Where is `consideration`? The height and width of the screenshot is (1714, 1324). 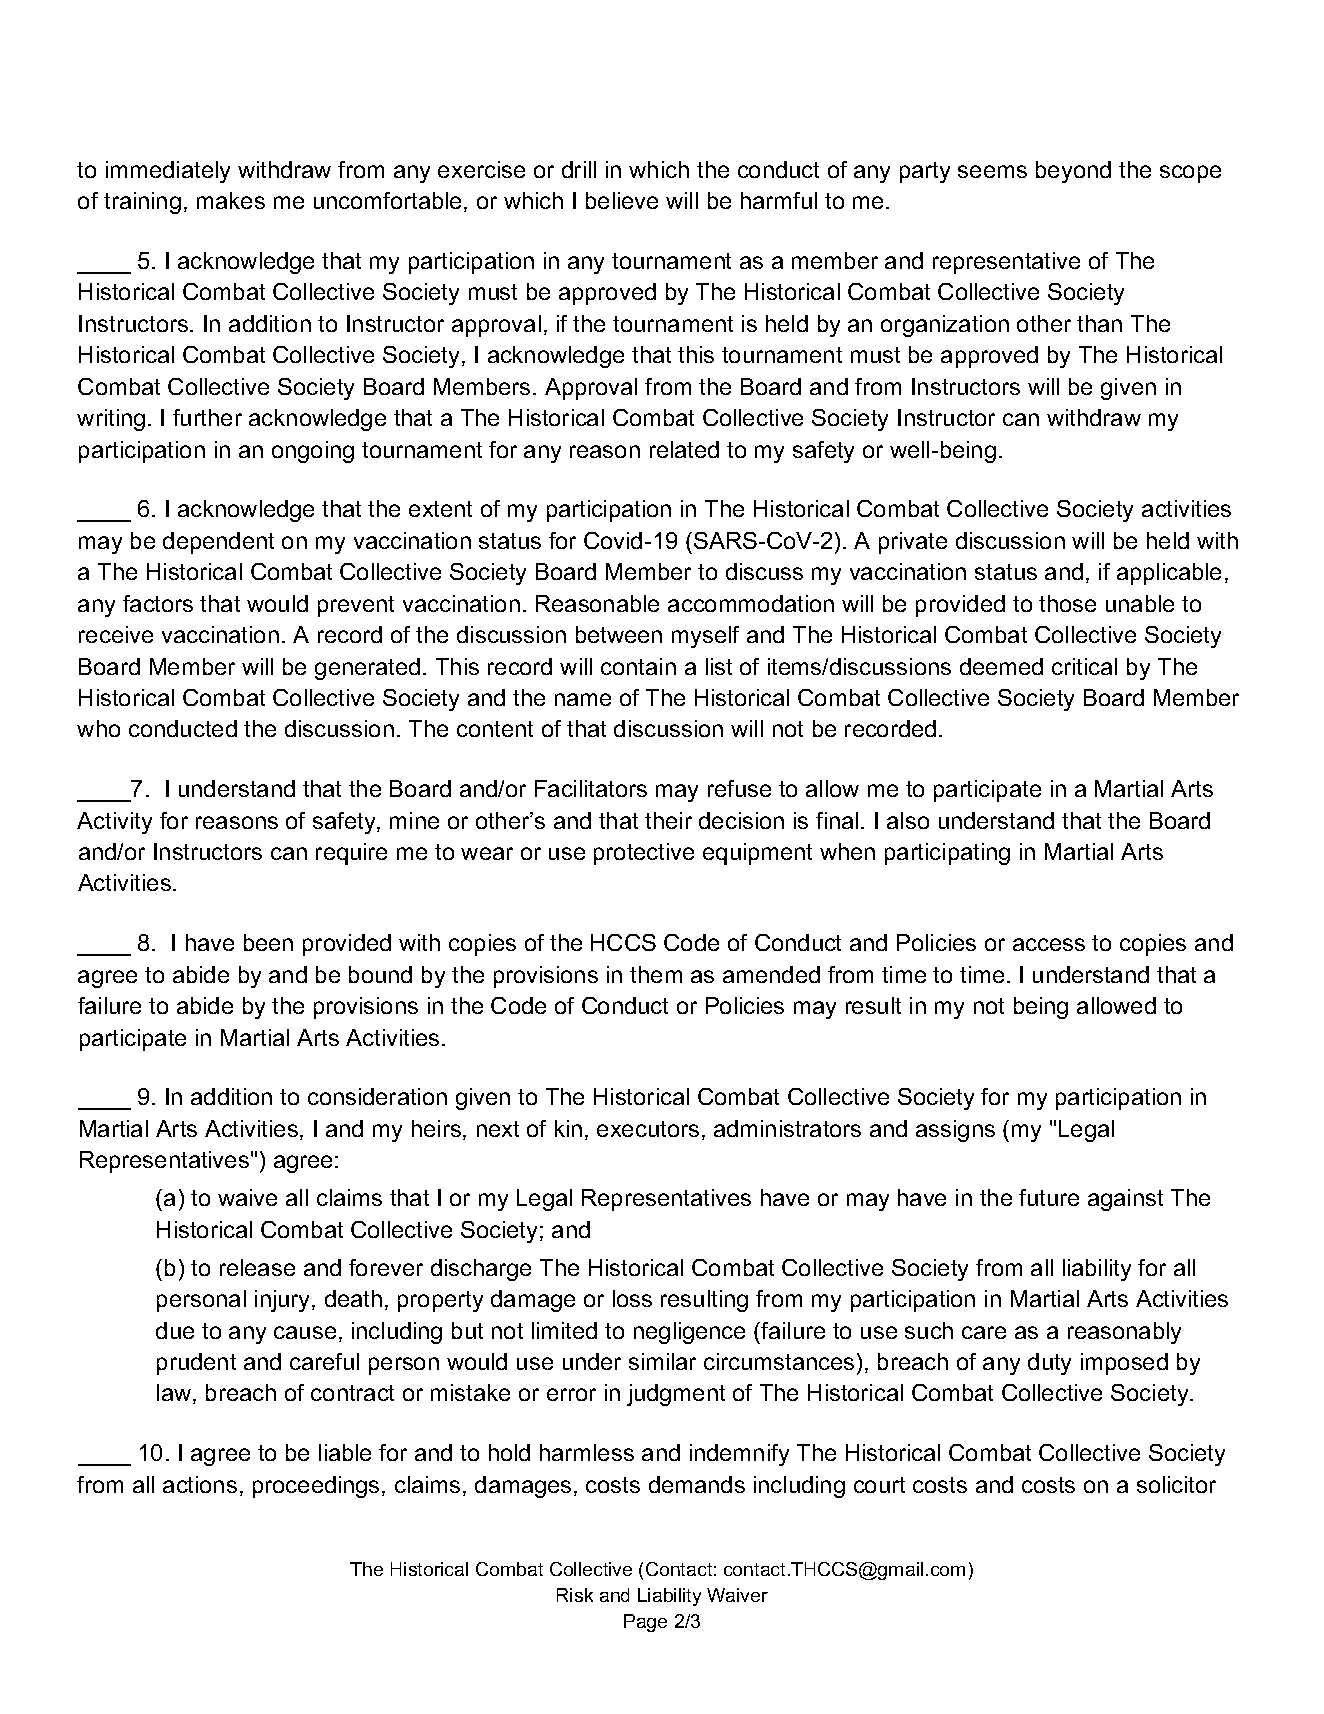
consideration is located at coordinates (377, 1096).
